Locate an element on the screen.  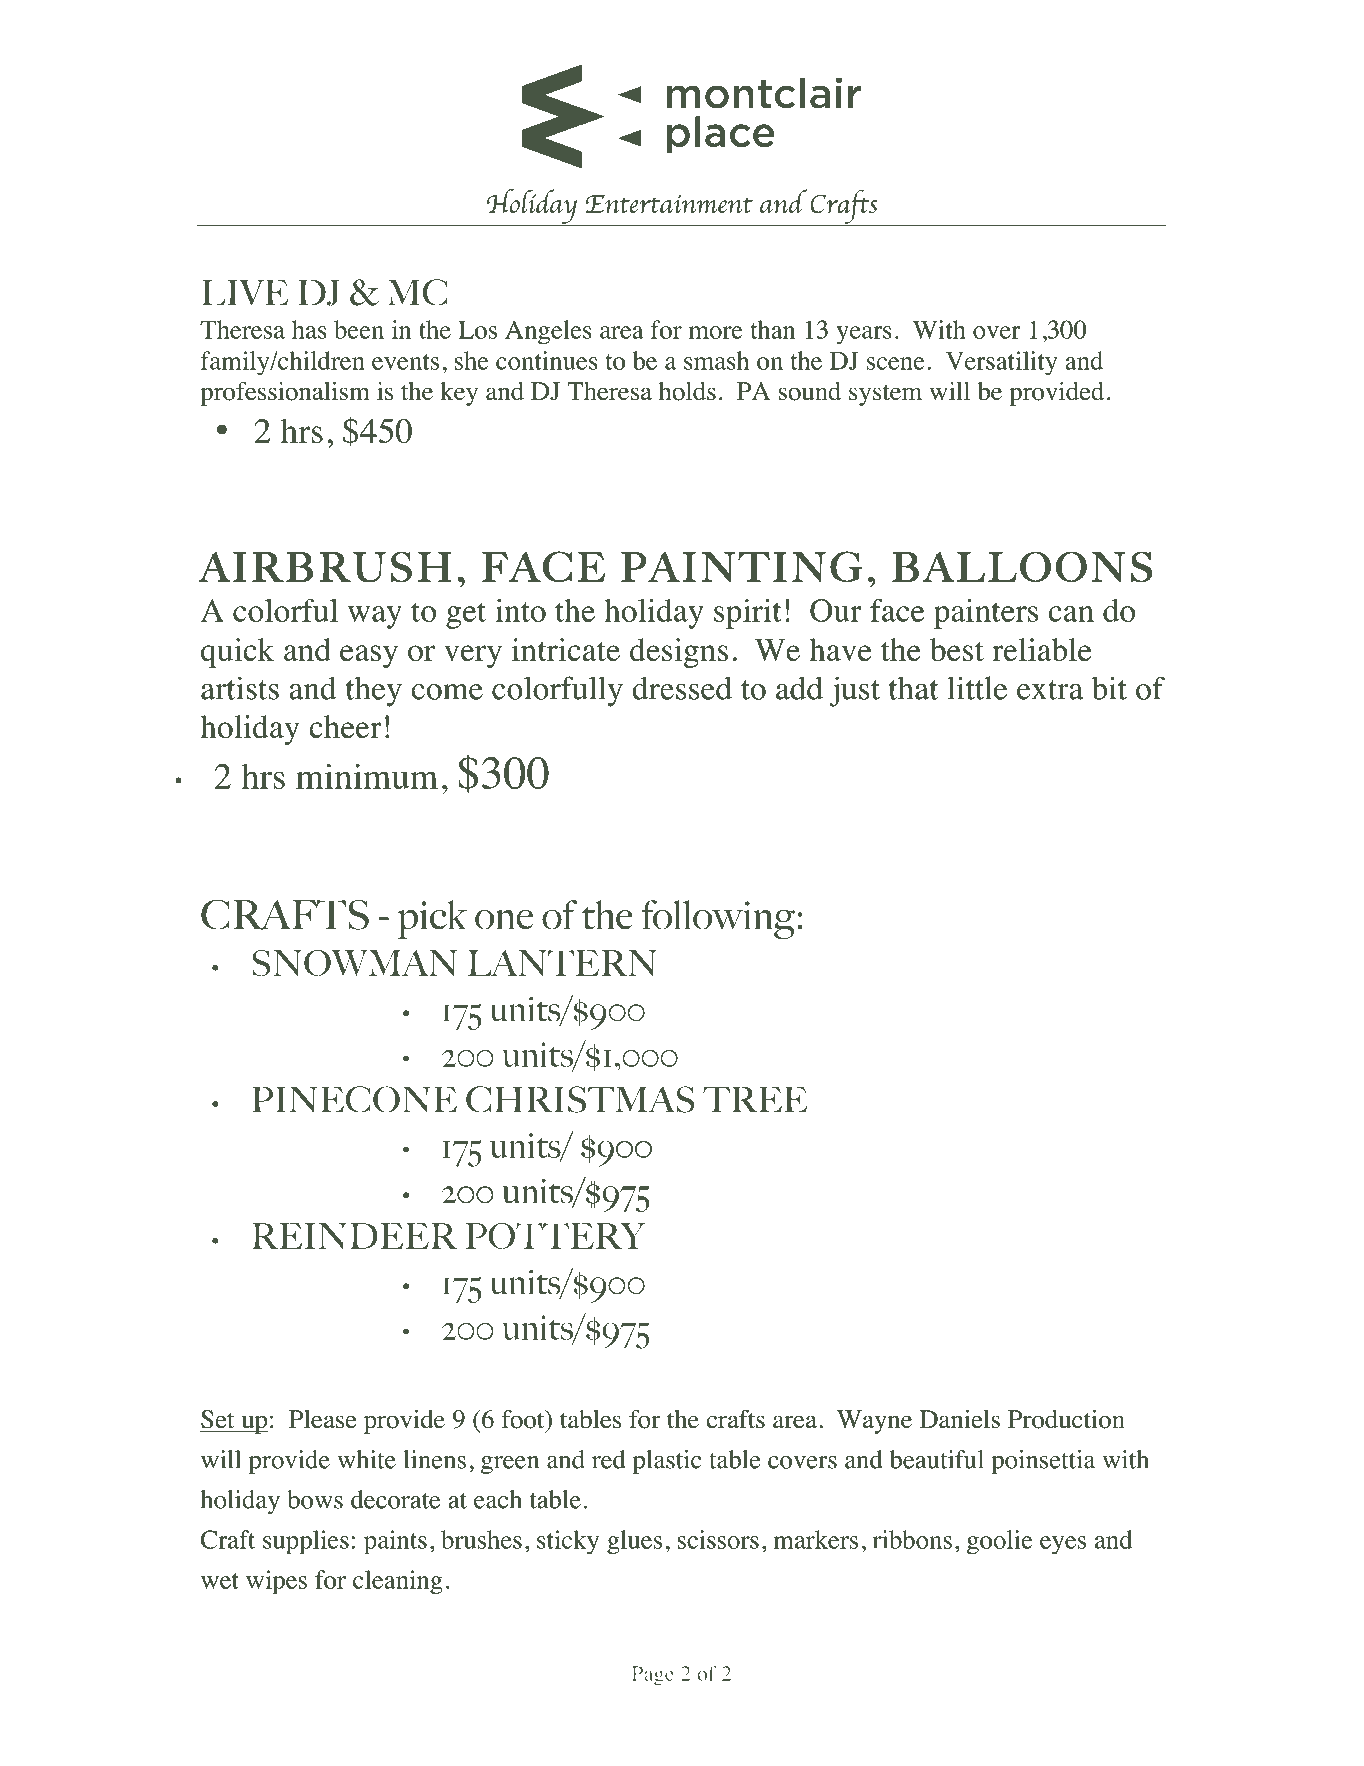
SNOWMAN is located at coordinates (355, 963).
